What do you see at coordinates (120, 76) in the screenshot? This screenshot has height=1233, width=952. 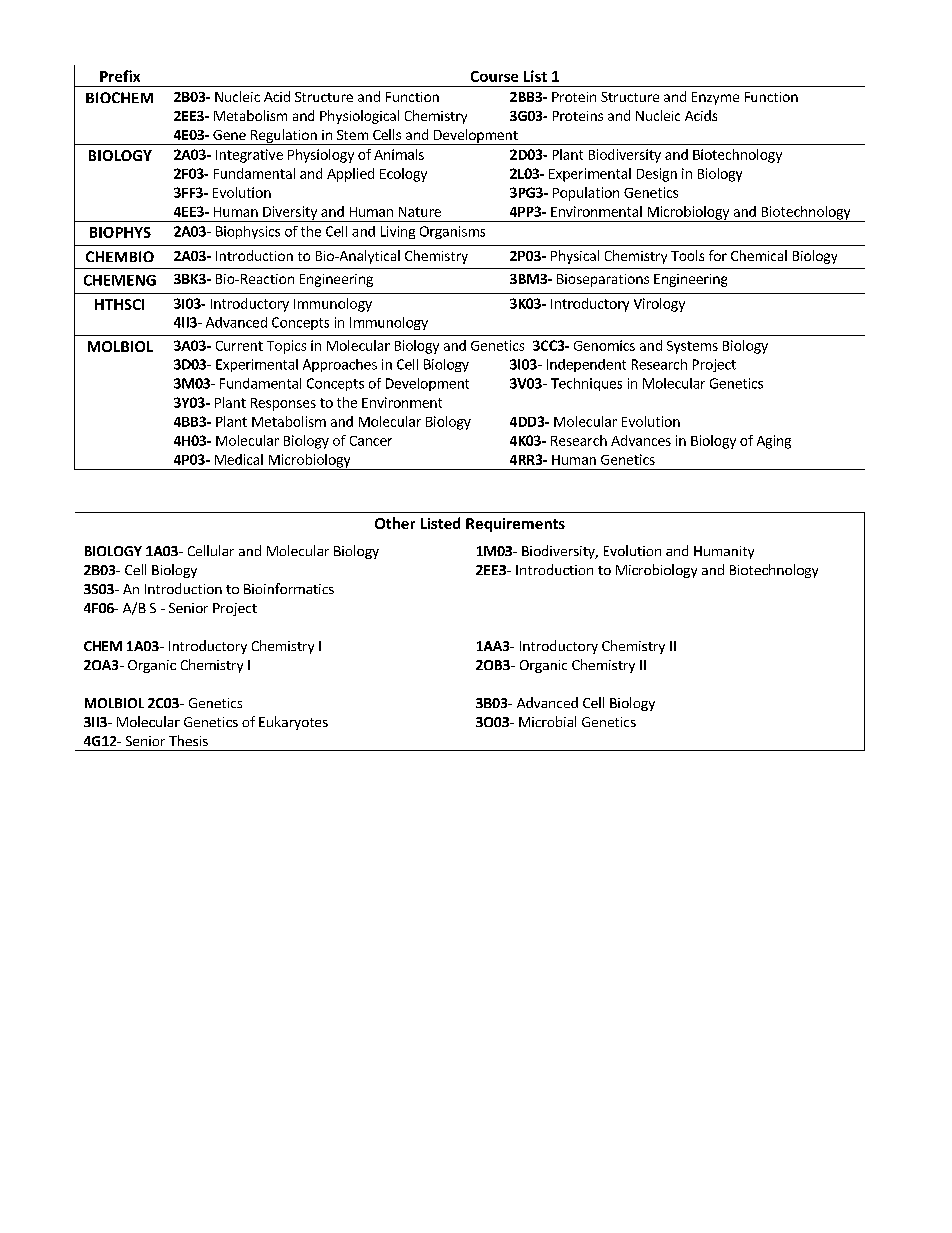 I see `Prefix` at bounding box center [120, 76].
